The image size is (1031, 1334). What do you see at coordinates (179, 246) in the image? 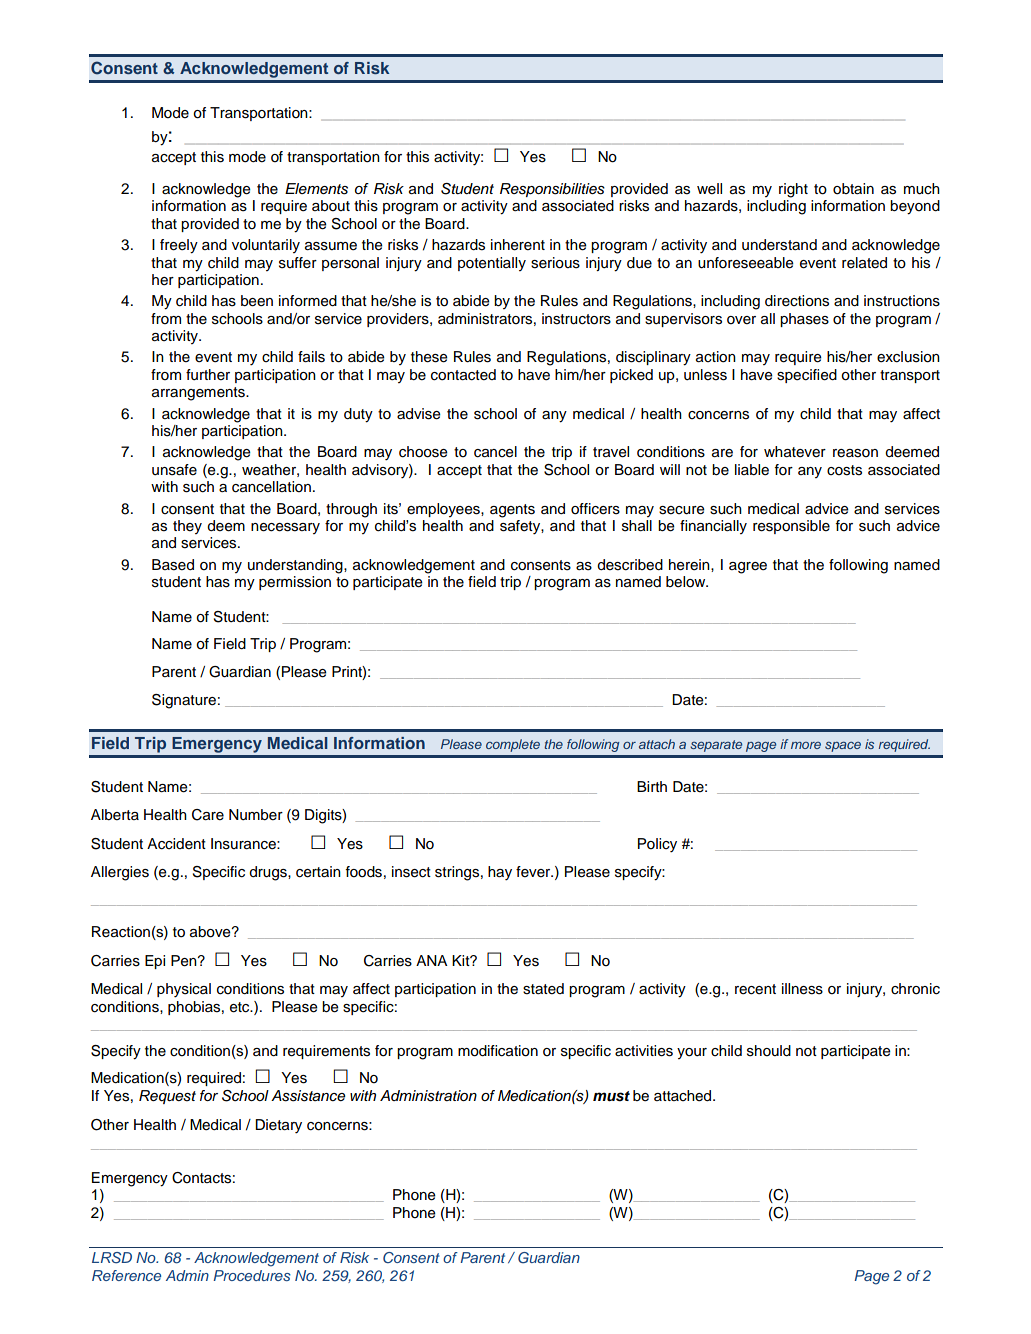
I see `freely` at bounding box center [179, 246].
